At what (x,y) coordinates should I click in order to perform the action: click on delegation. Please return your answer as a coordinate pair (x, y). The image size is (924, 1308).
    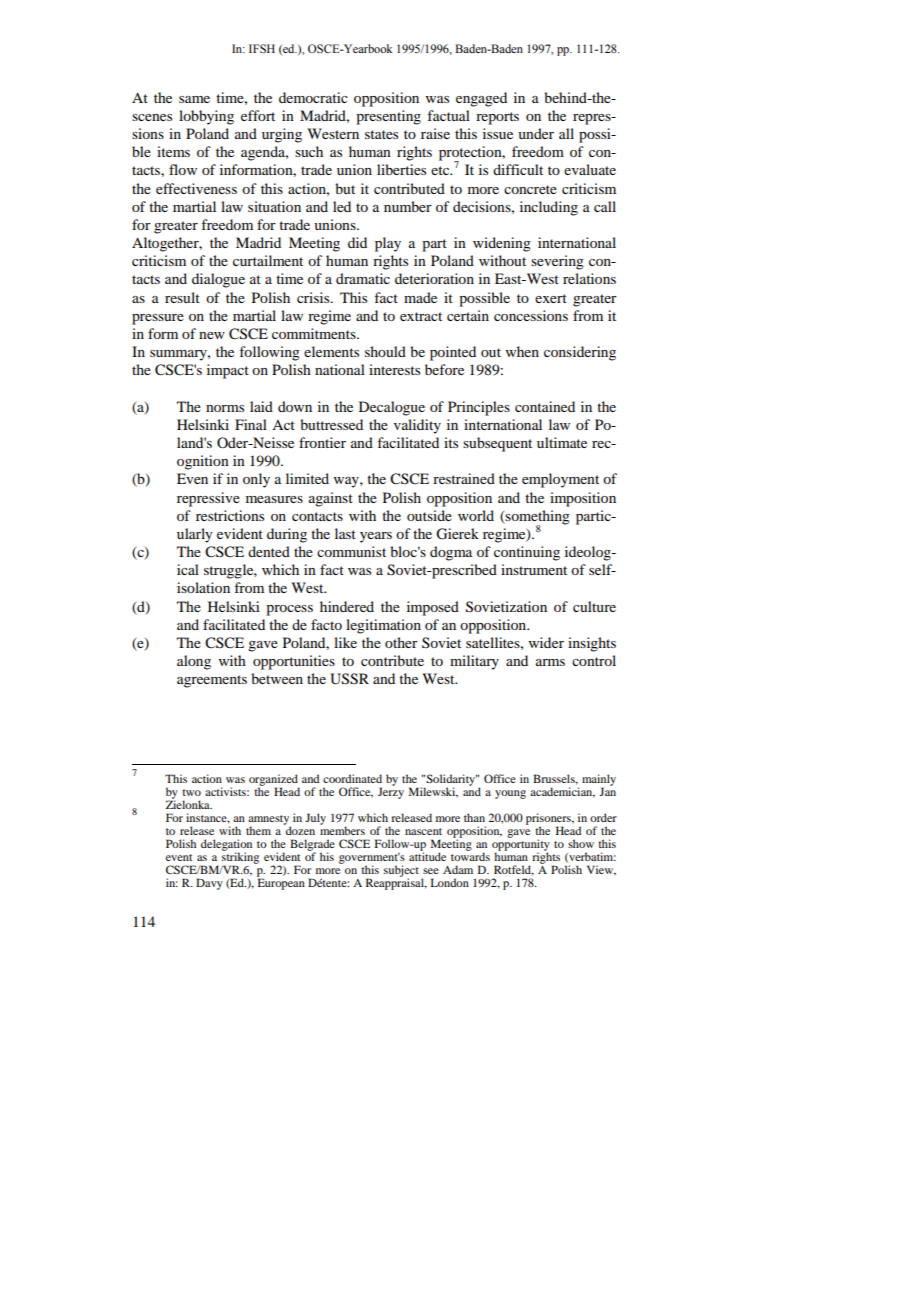
    Looking at the image, I should click on (226, 846).
